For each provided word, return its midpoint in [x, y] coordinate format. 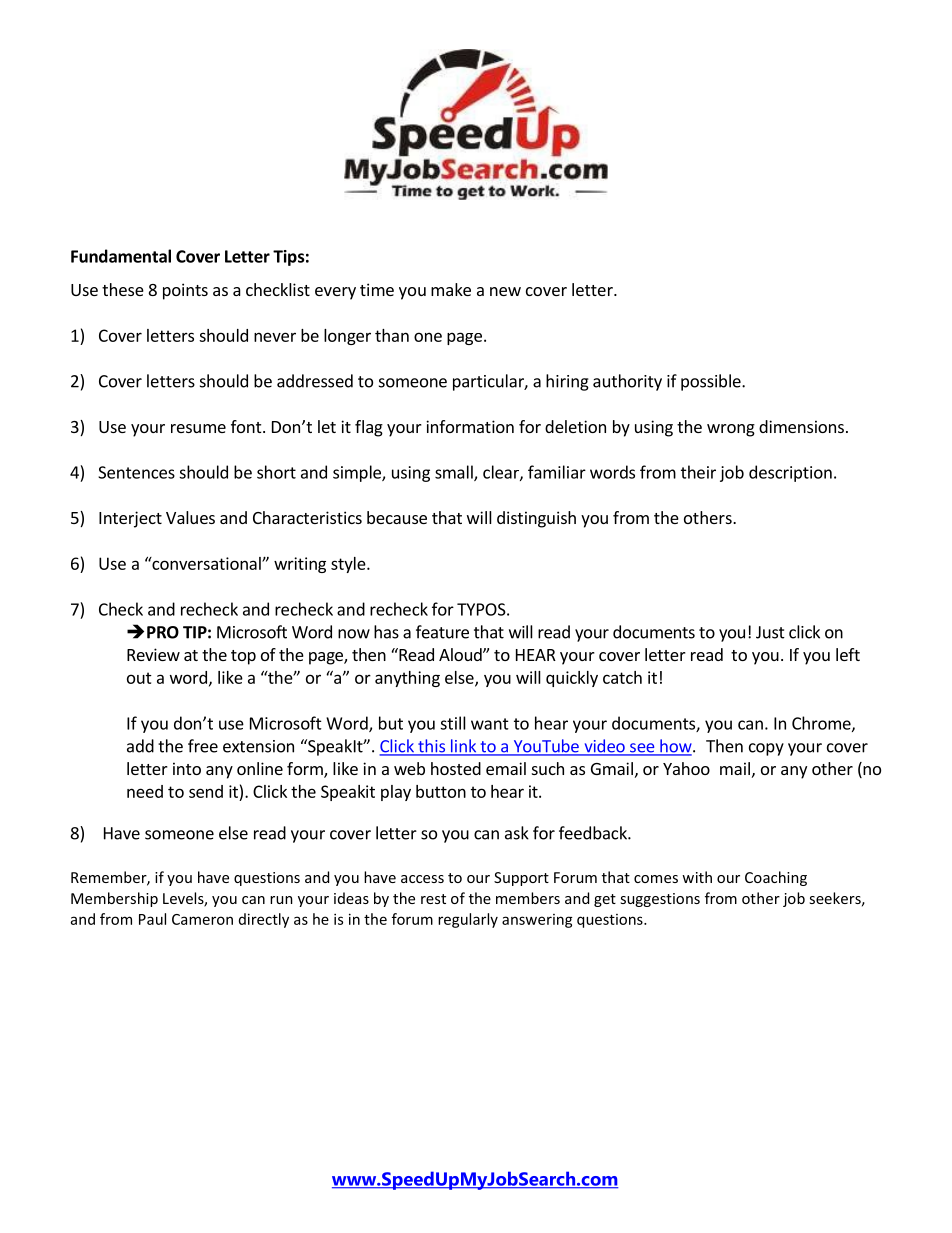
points [185, 291]
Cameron [202, 919]
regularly [468, 920]
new [505, 291]
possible [712, 382]
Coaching [776, 878]
